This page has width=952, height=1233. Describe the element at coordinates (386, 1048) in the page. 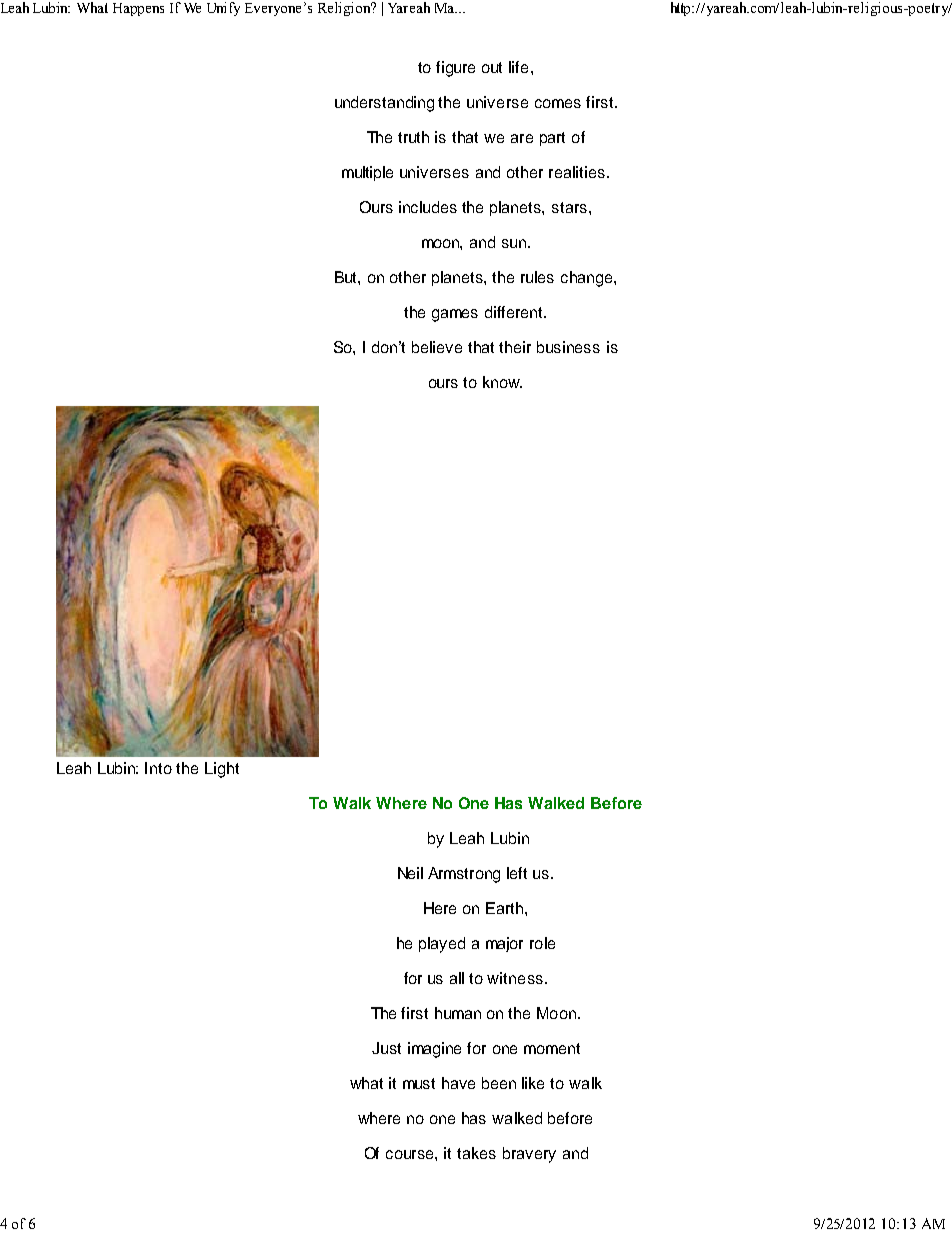

I see `Just` at that location.
